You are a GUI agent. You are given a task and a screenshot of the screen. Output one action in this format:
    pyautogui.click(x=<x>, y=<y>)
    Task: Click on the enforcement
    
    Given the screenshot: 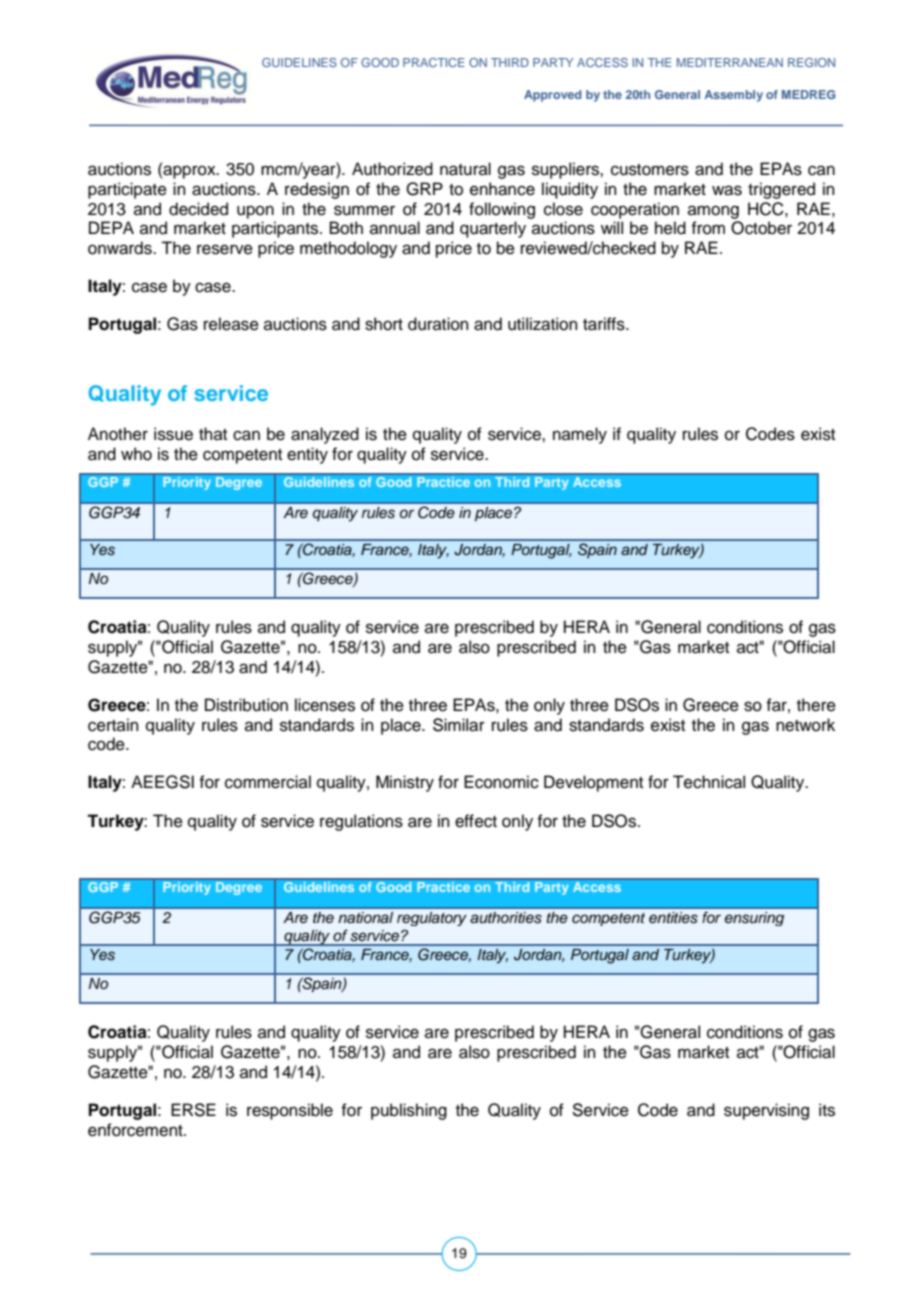 What is the action you would take?
    pyautogui.click(x=136, y=1130)
